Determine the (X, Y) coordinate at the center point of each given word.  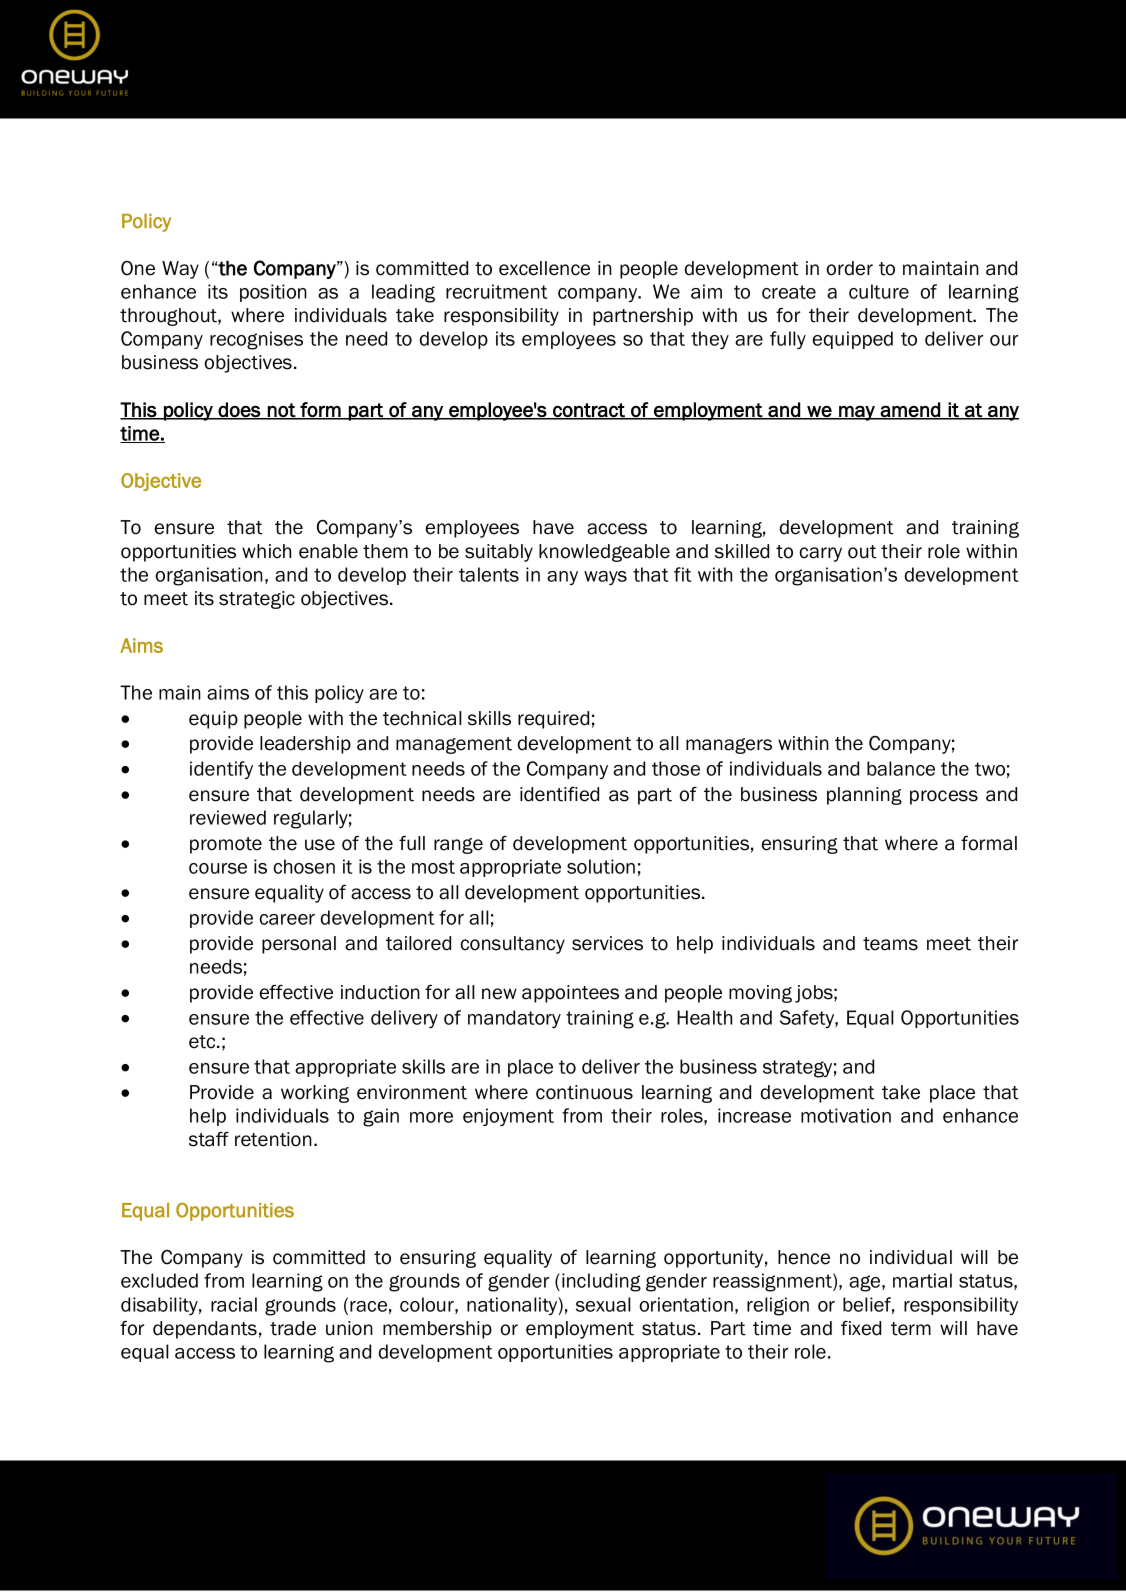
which (266, 551)
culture (879, 291)
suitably (499, 553)
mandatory (514, 1019)
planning (864, 796)
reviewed (228, 817)
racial (234, 1304)
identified (559, 794)
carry (821, 554)
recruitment (496, 291)
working (315, 1094)
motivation (846, 1115)
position (273, 293)
